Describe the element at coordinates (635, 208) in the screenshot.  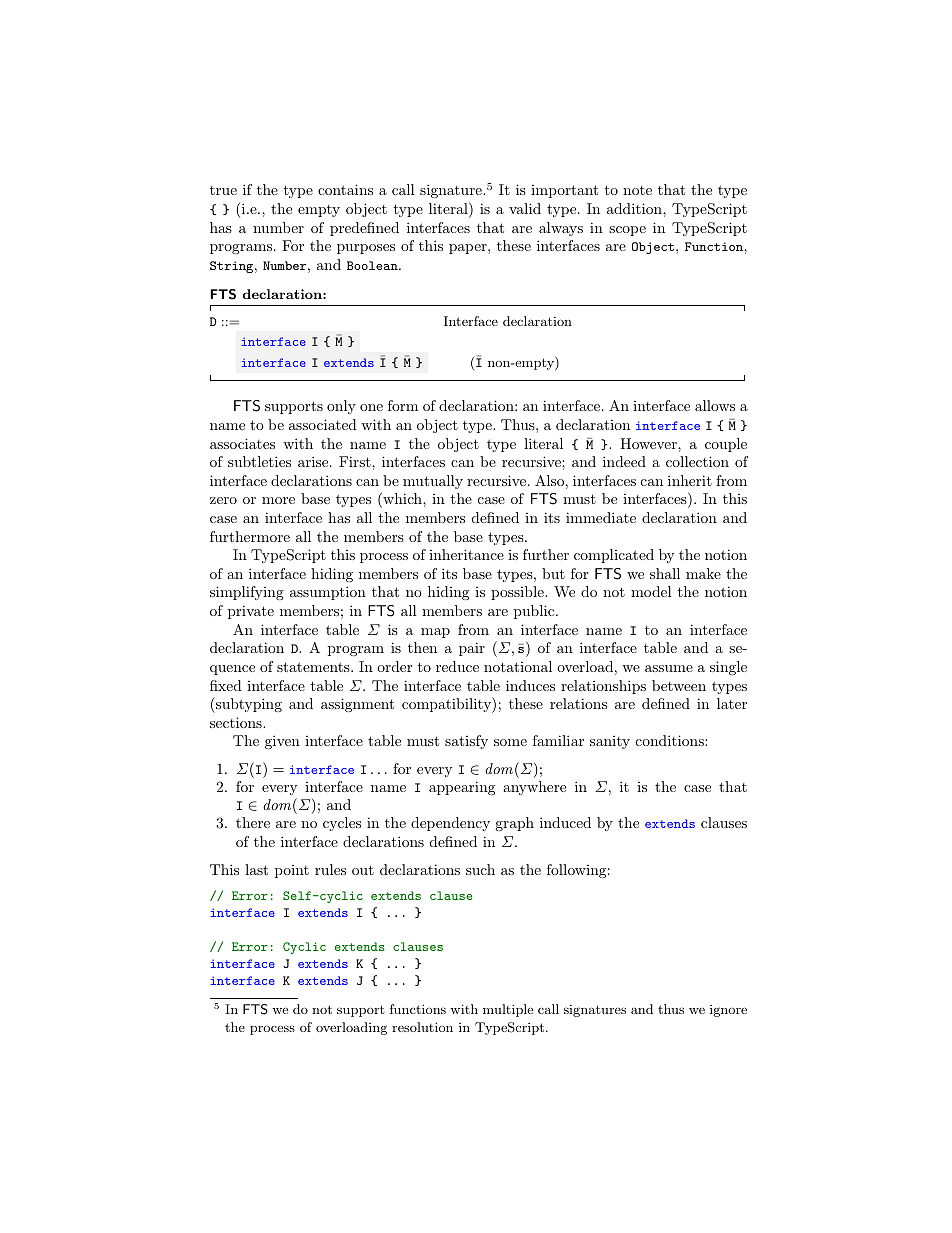
I see `addition` at that location.
